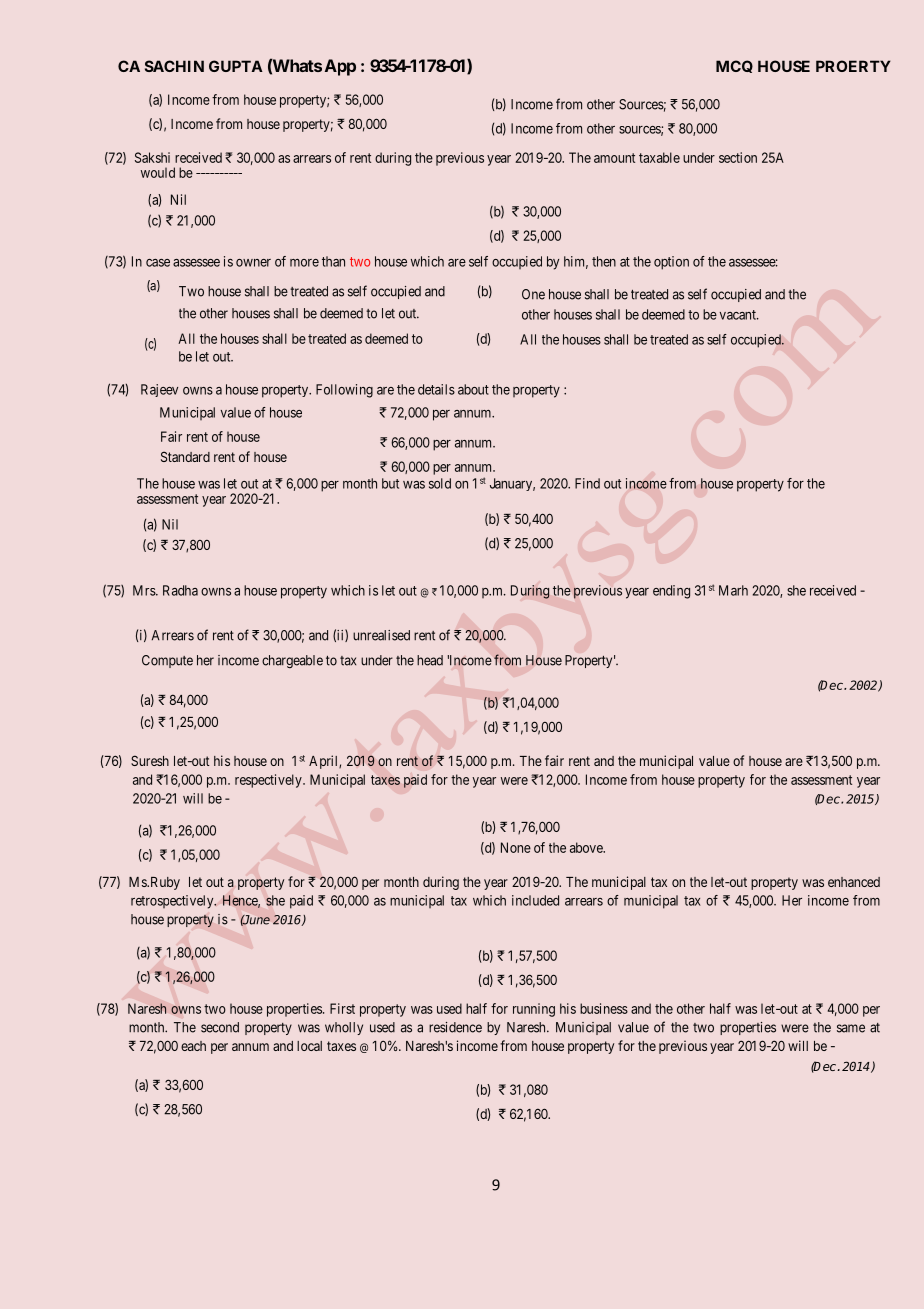 The image size is (924, 1309). I want to click on enhanced, so click(854, 882).
